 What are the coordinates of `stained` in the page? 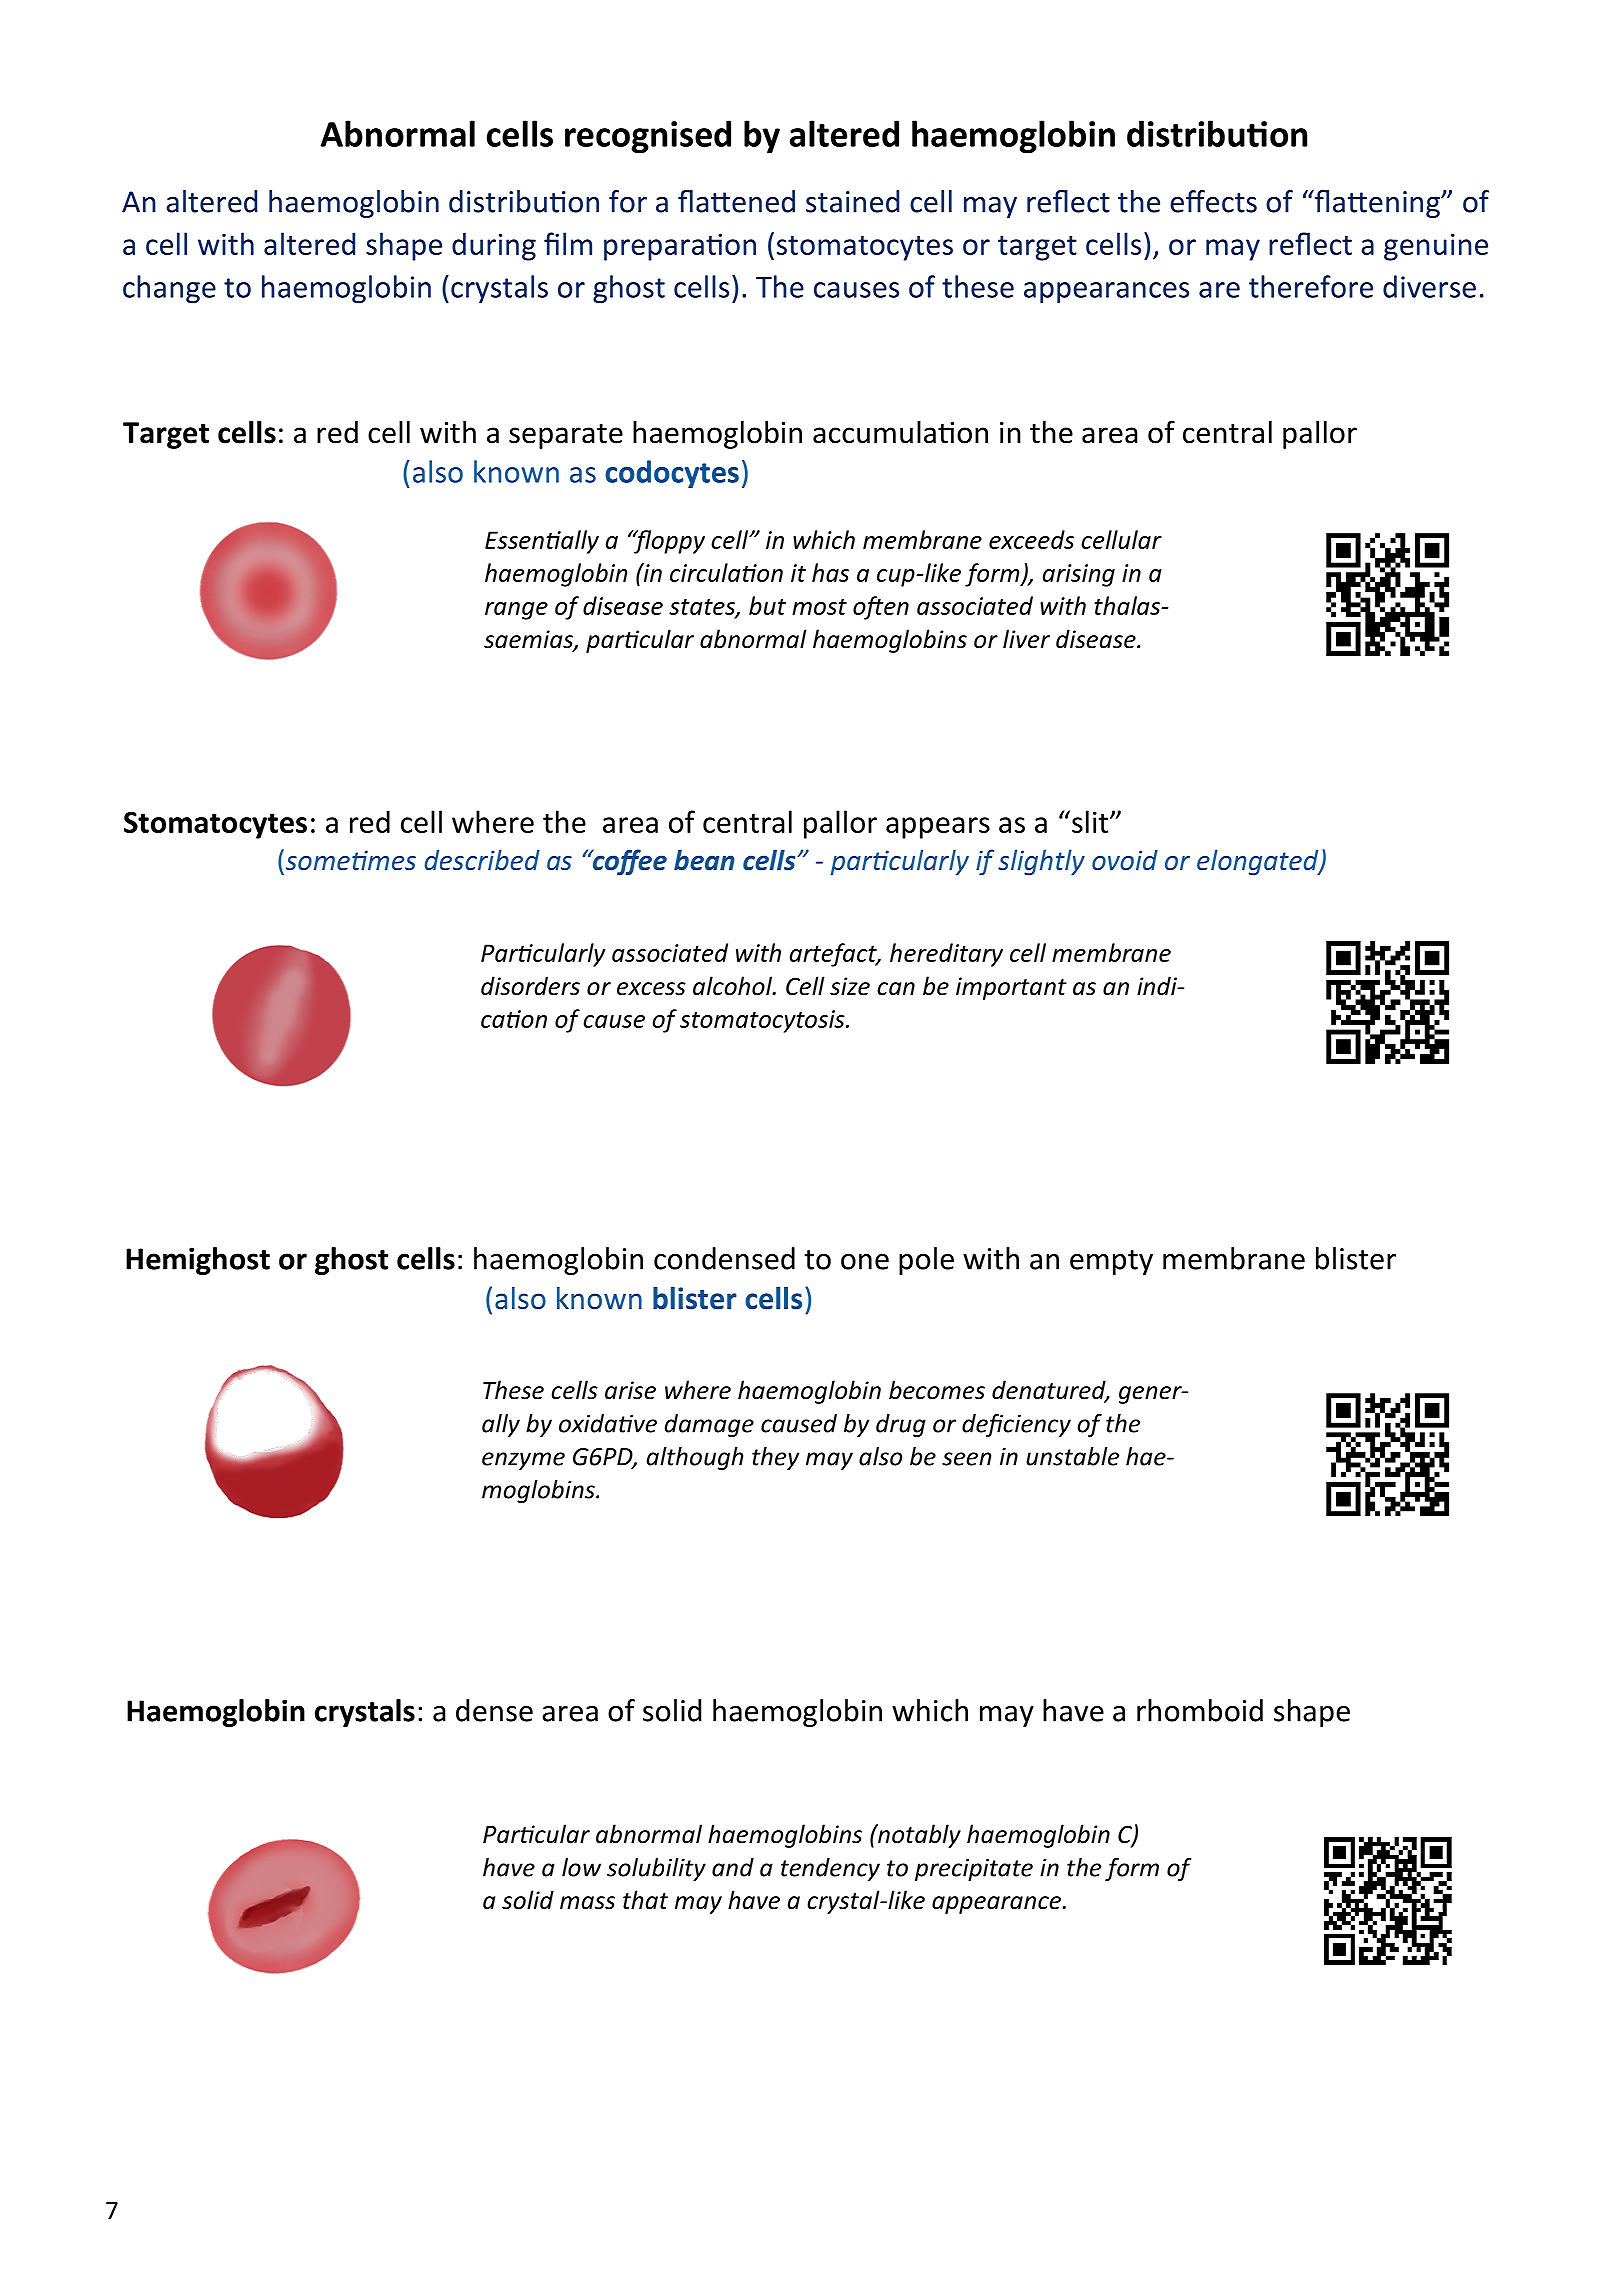 It's located at (852, 201).
